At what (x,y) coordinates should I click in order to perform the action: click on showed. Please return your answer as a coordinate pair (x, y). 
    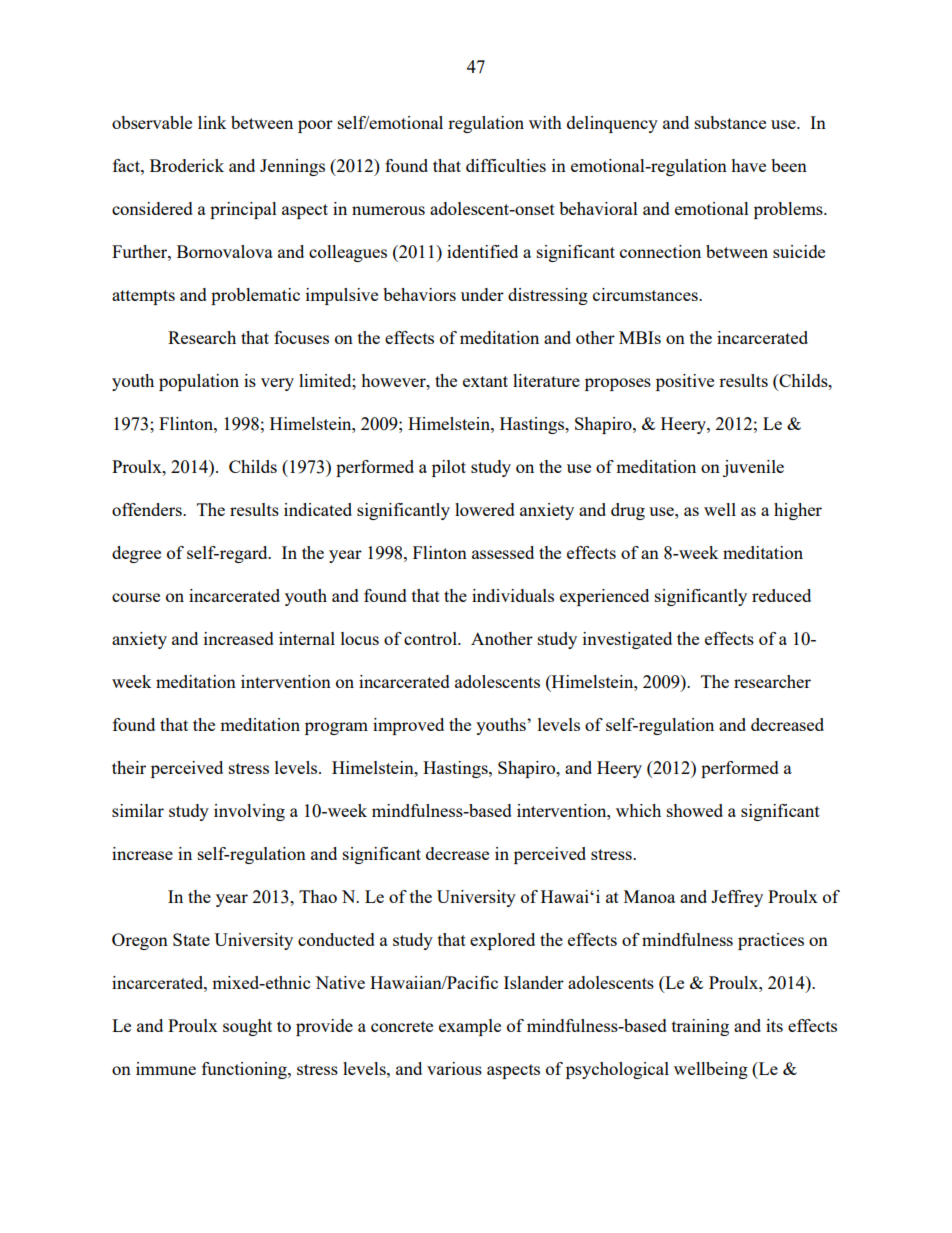
    Looking at the image, I should click on (695, 810).
